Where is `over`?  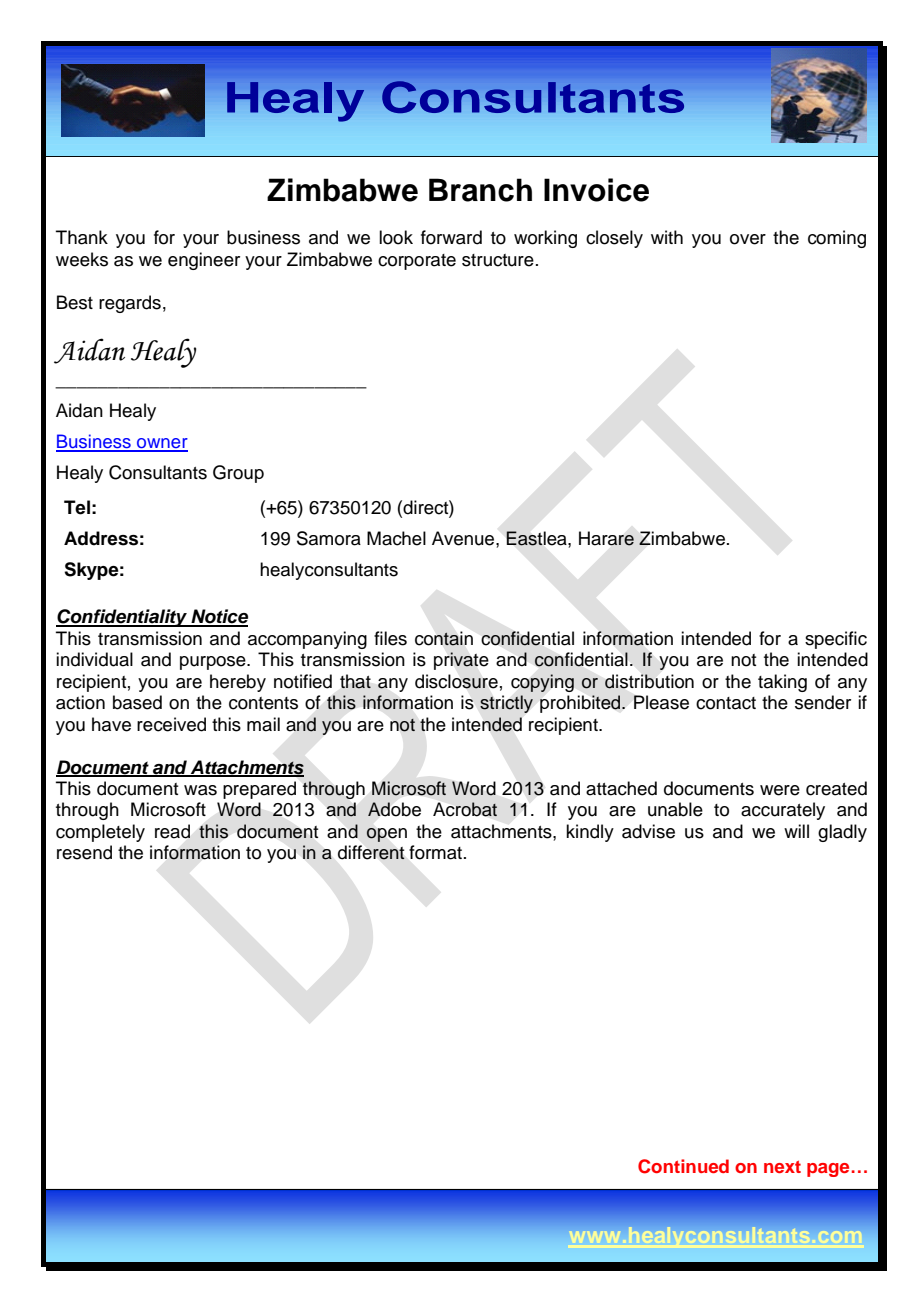
over is located at coordinates (748, 239).
